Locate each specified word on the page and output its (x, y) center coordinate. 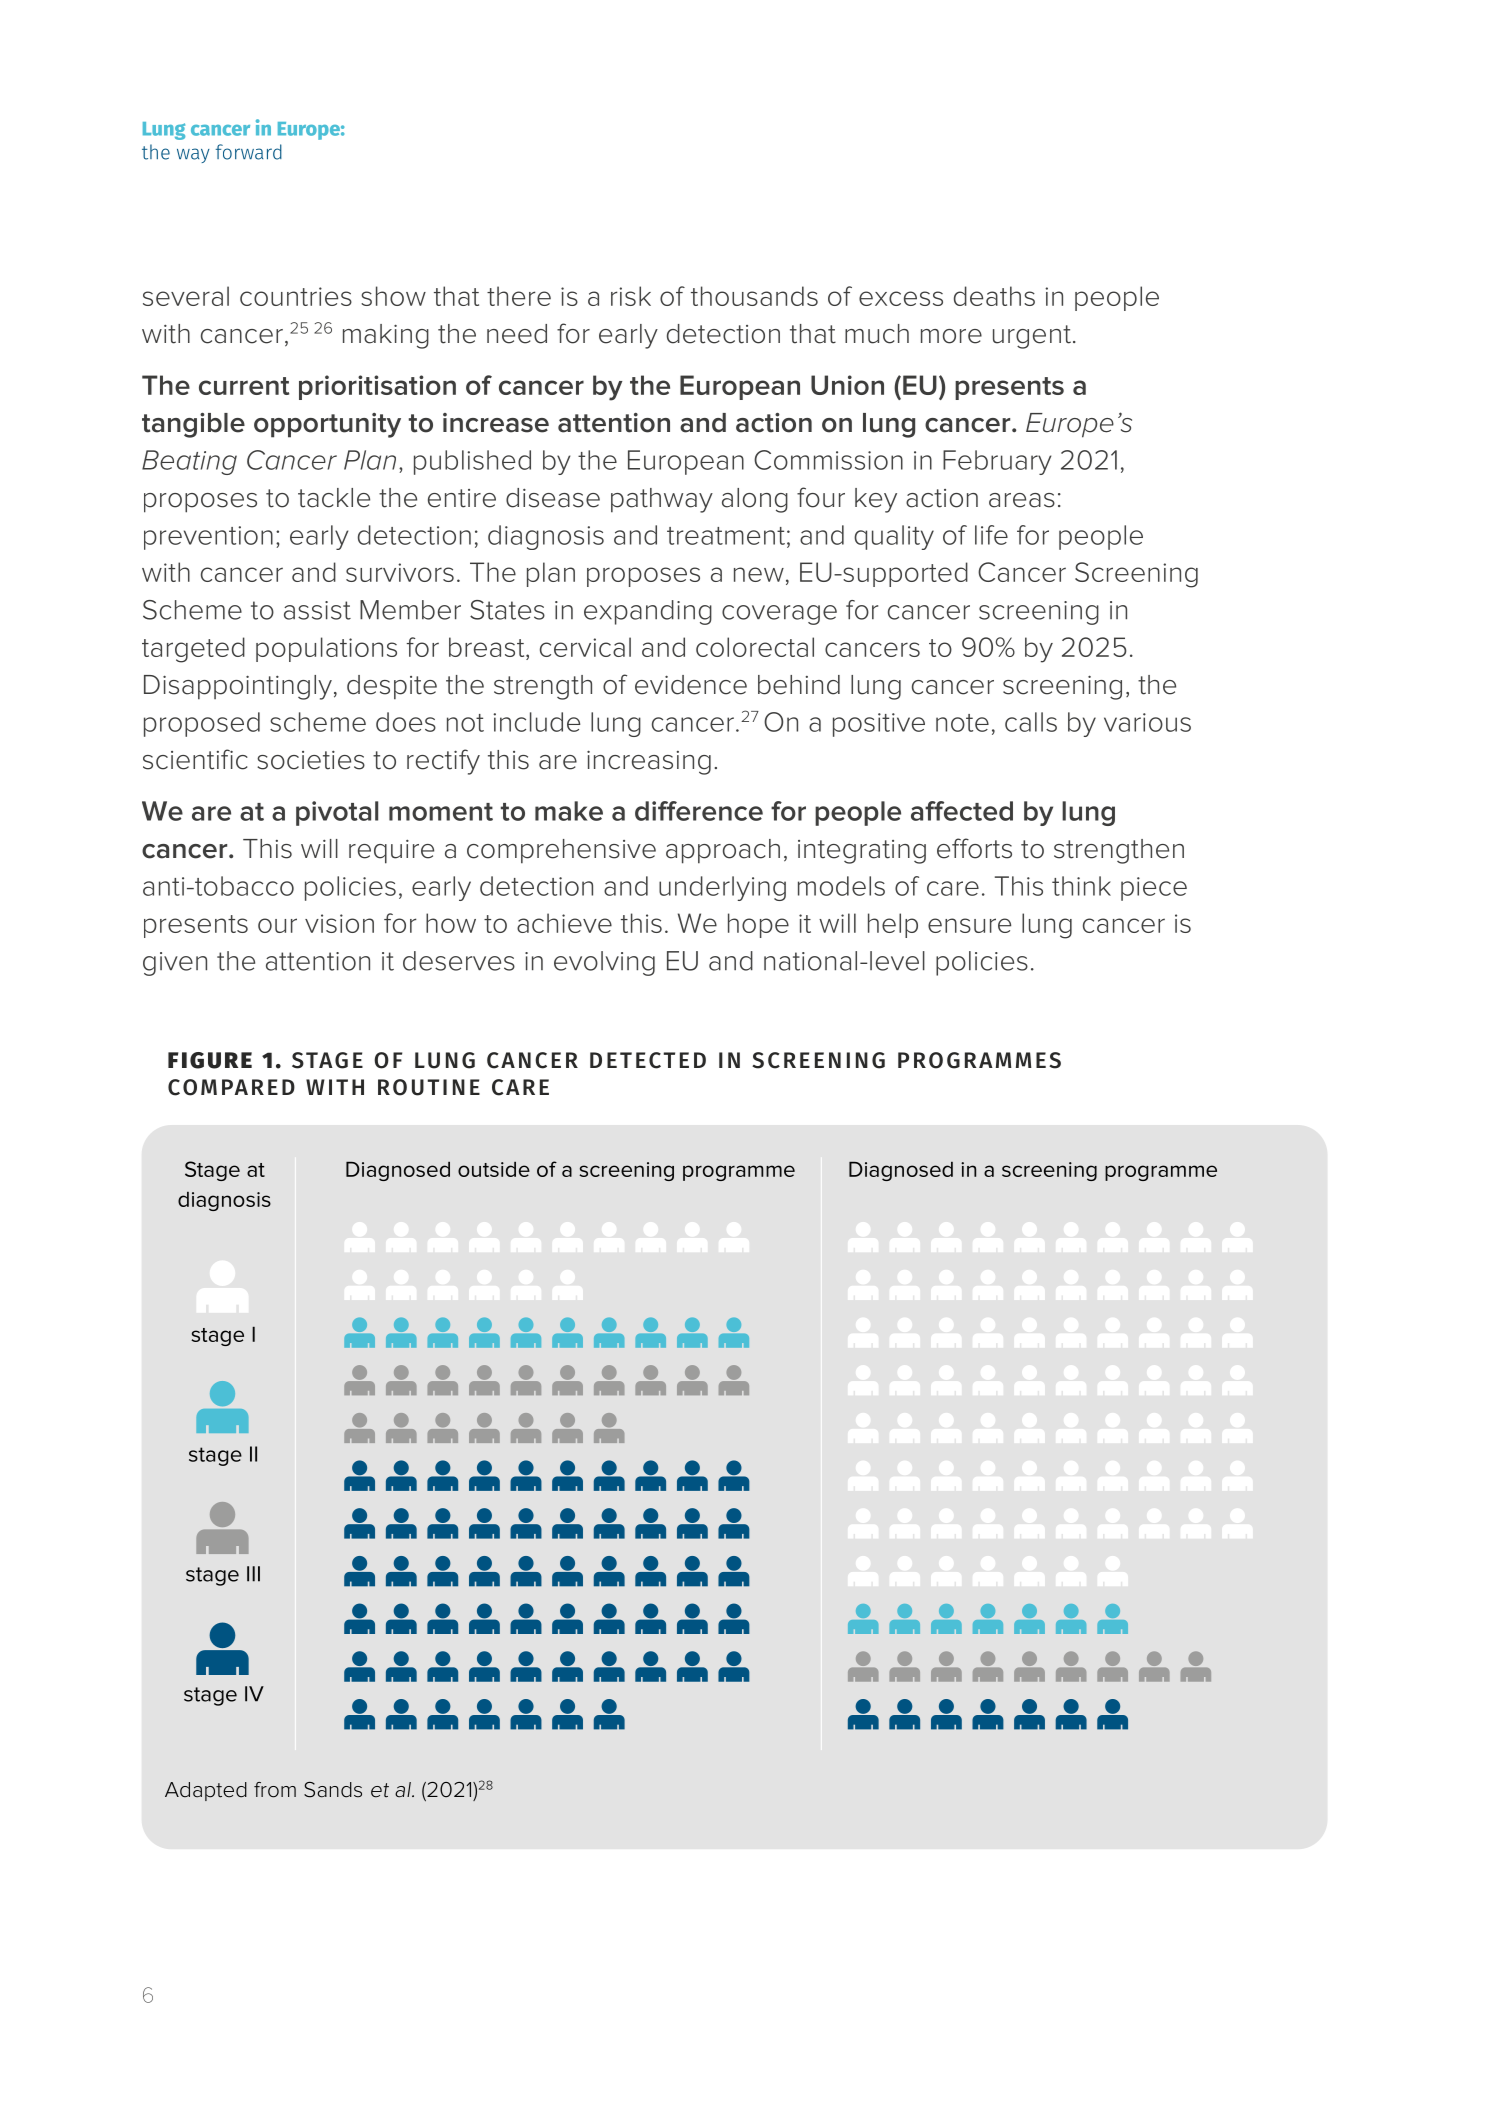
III (253, 1574)
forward (249, 152)
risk (631, 296)
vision (339, 923)
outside (494, 1169)
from (275, 1790)
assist (317, 610)
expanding (648, 612)
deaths (994, 296)
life (991, 535)
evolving (604, 963)
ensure (969, 925)
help (893, 925)
